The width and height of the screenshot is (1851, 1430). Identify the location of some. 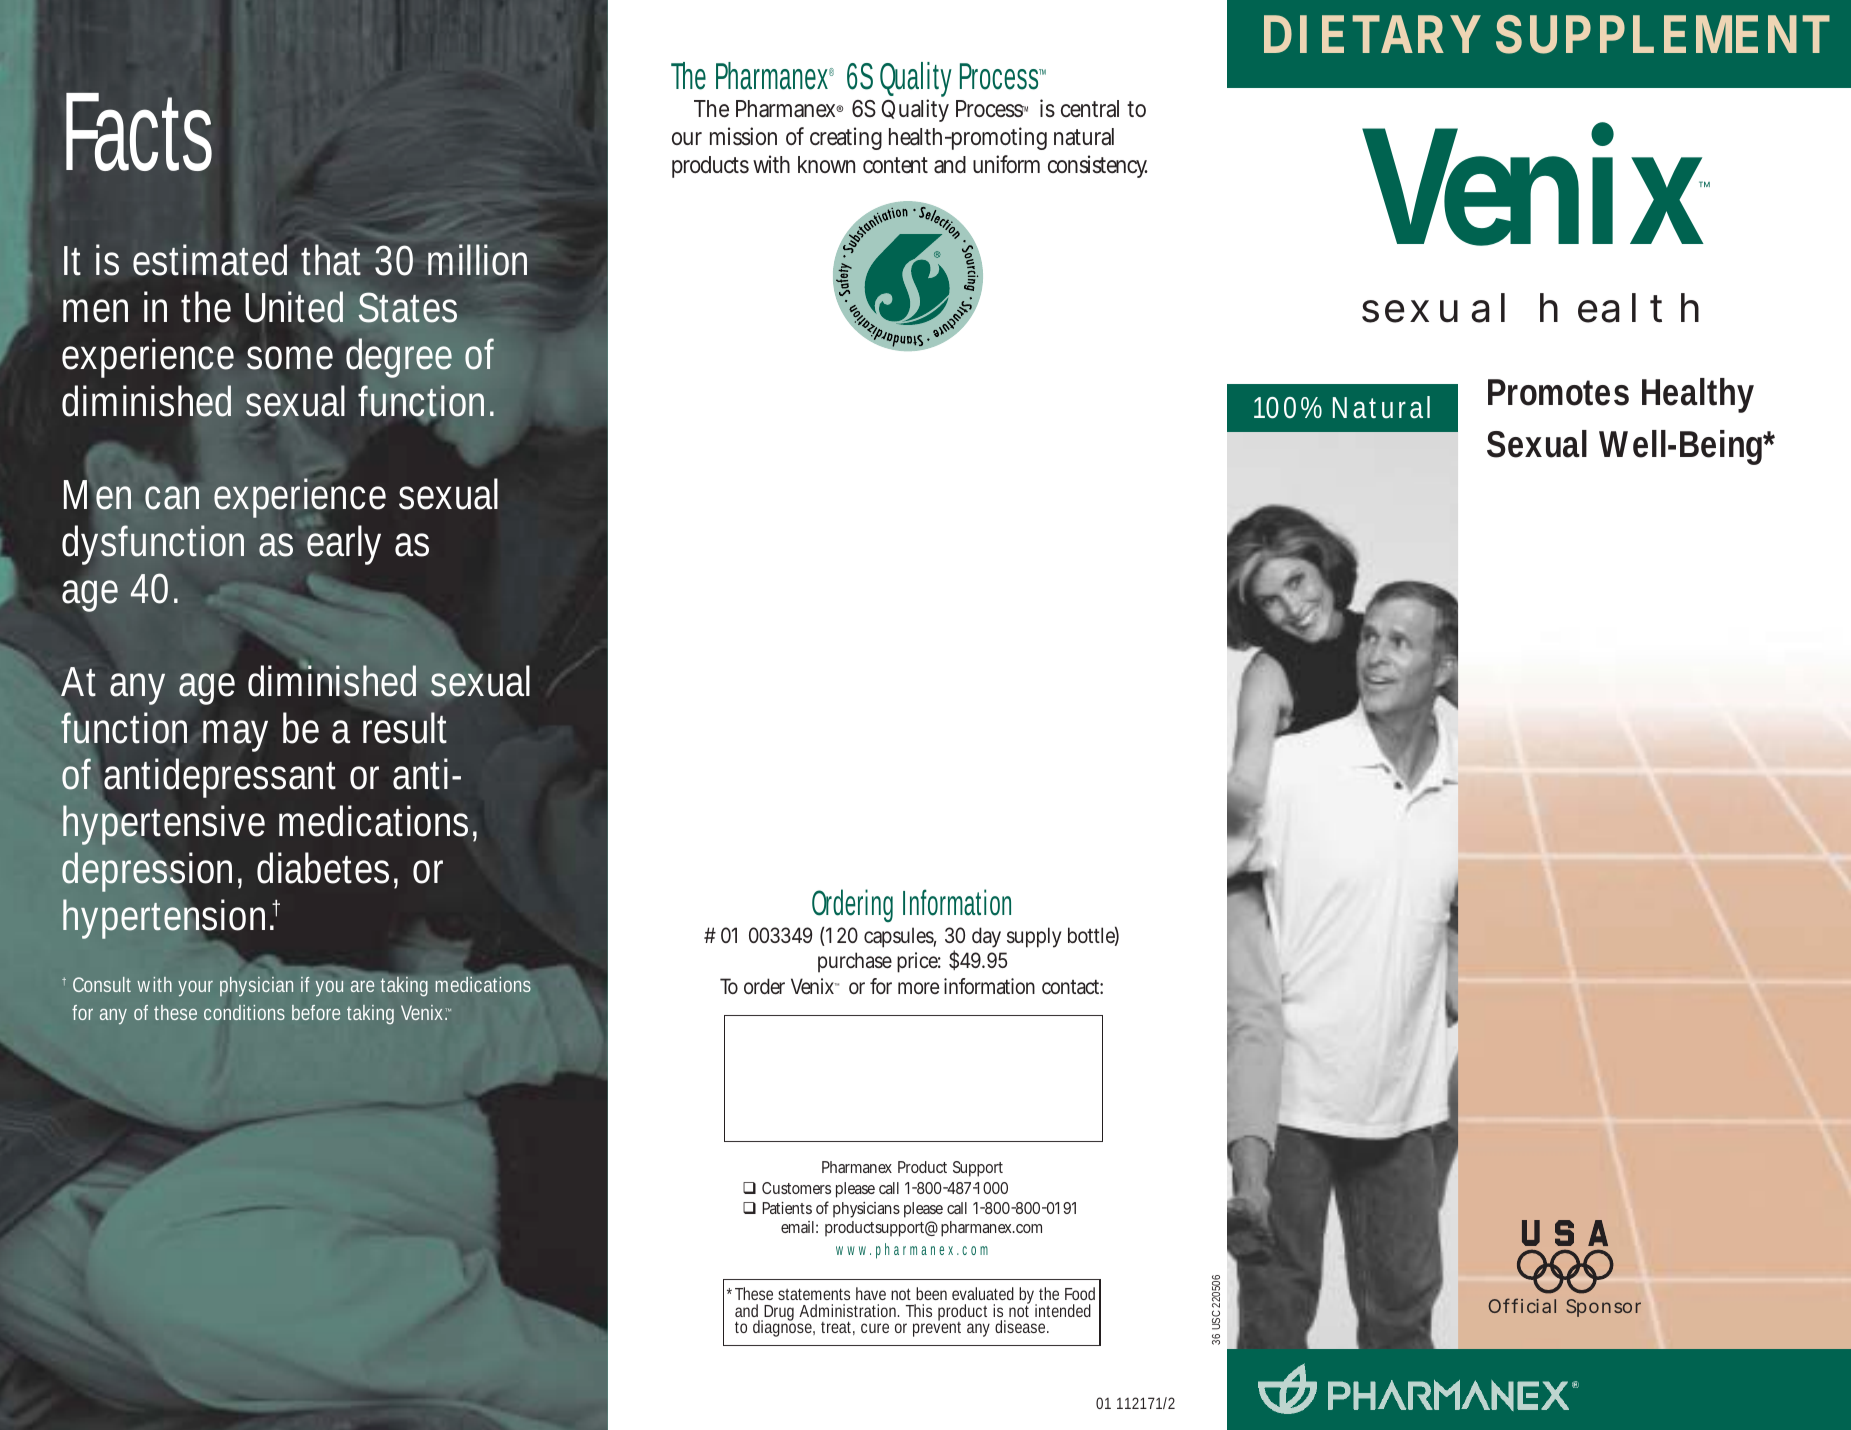
(290, 358).
